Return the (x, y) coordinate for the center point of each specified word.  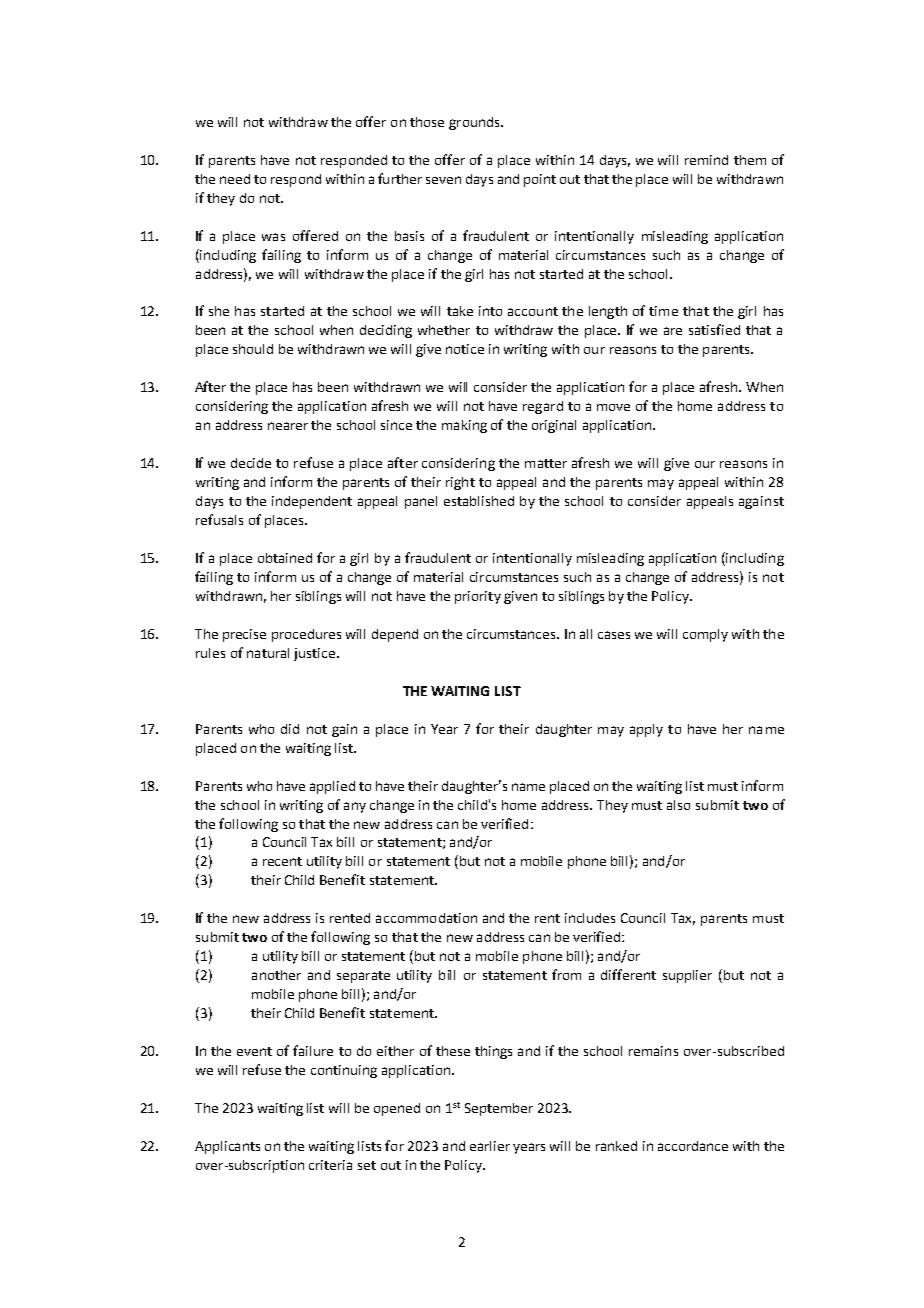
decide (251, 463)
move (613, 407)
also (678, 805)
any (355, 807)
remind (706, 160)
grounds (475, 123)
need (235, 179)
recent (282, 861)
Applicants (227, 1147)
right (460, 483)
